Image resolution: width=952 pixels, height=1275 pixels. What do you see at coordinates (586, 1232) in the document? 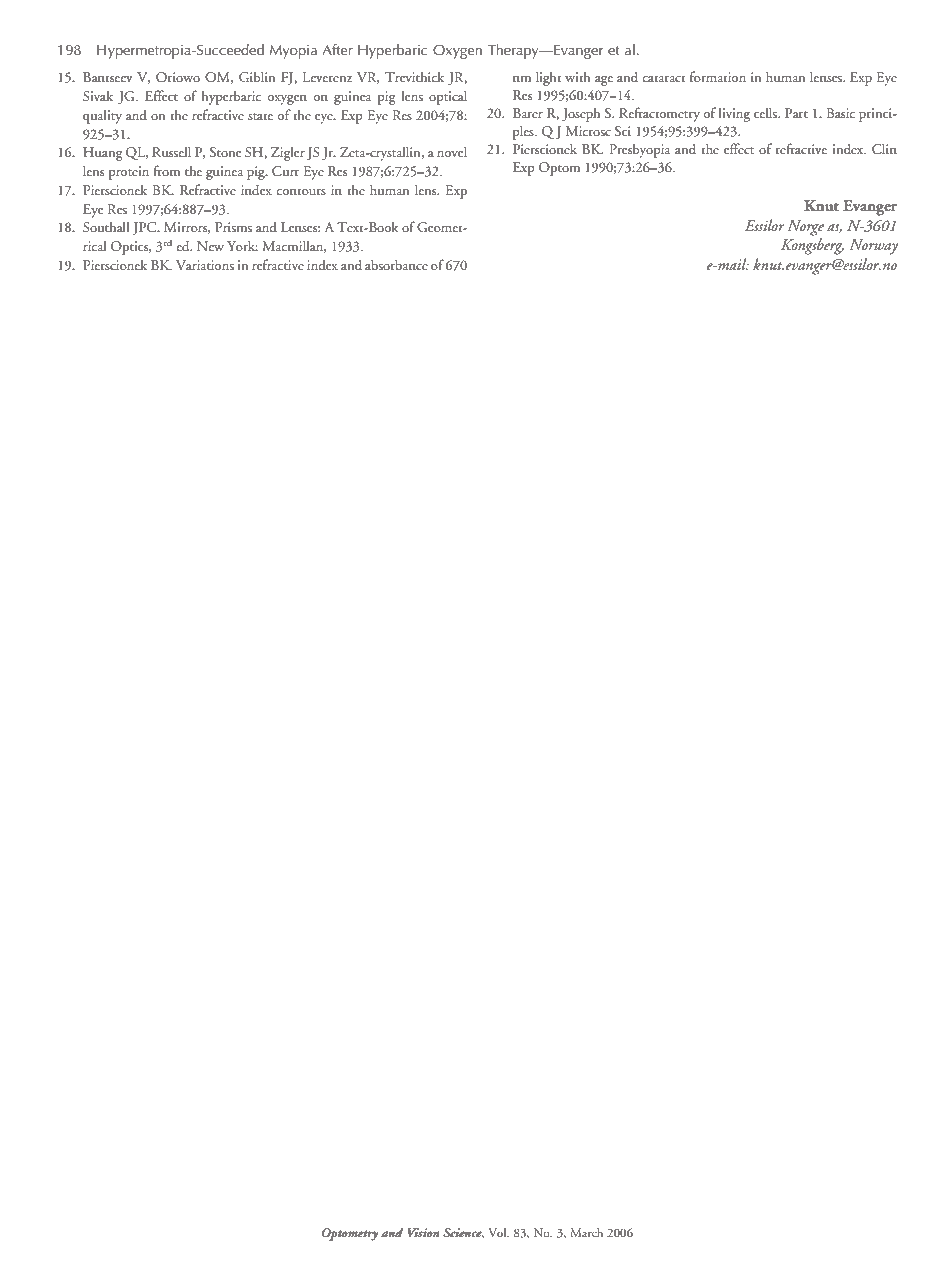
I see `March` at bounding box center [586, 1232].
